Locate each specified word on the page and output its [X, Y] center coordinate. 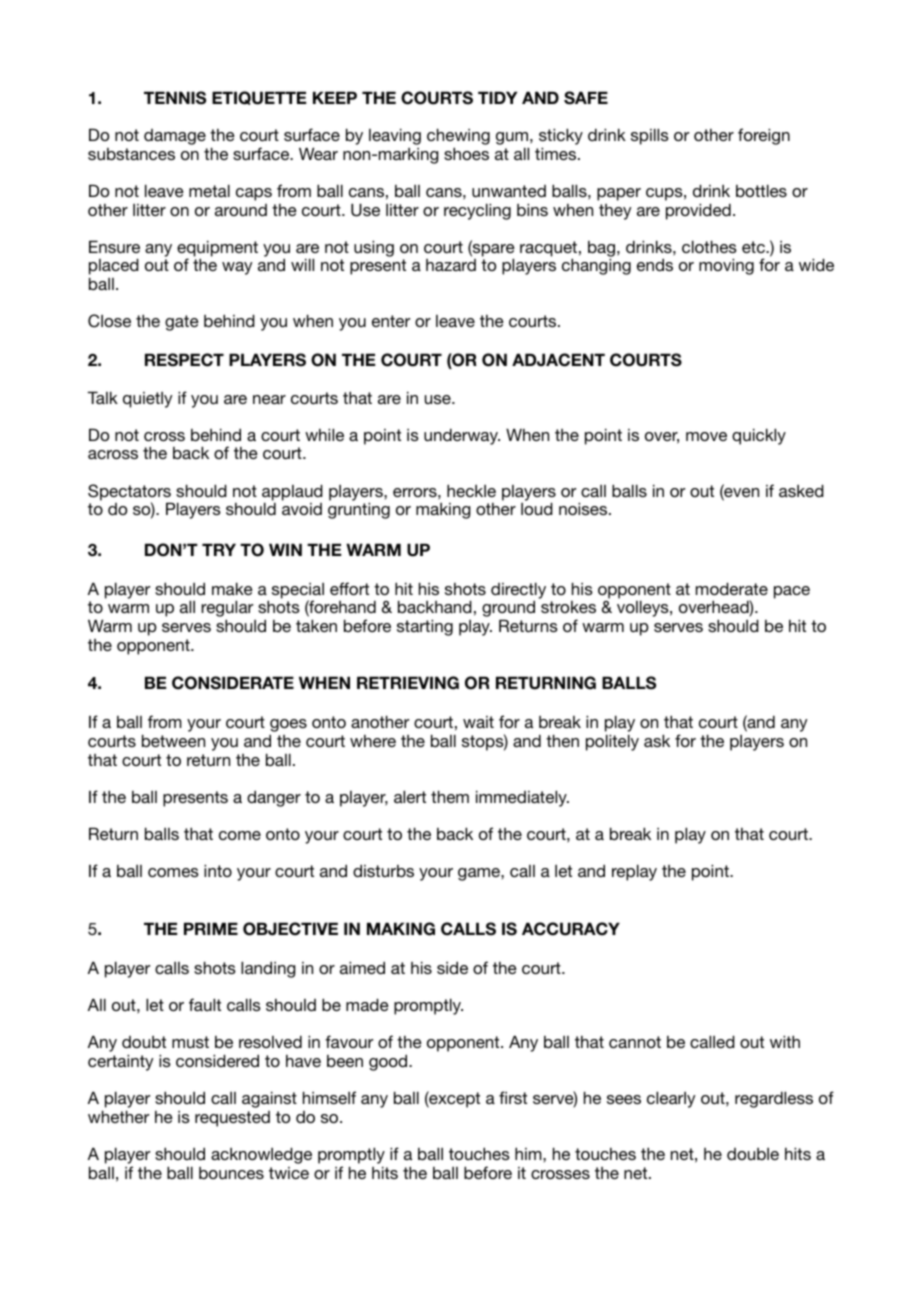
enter [391, 321]
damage [175, 137]
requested [232, 1119]
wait [478, 722]
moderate [732, 588]
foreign [764, 136]
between [173, 740]
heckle [471, 490]
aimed [362, 967]
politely [612, 742]
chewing [458, 136]
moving [726, 266]
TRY [219, 549]
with [785, 1041]
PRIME [211, 928]
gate [182, 323]
